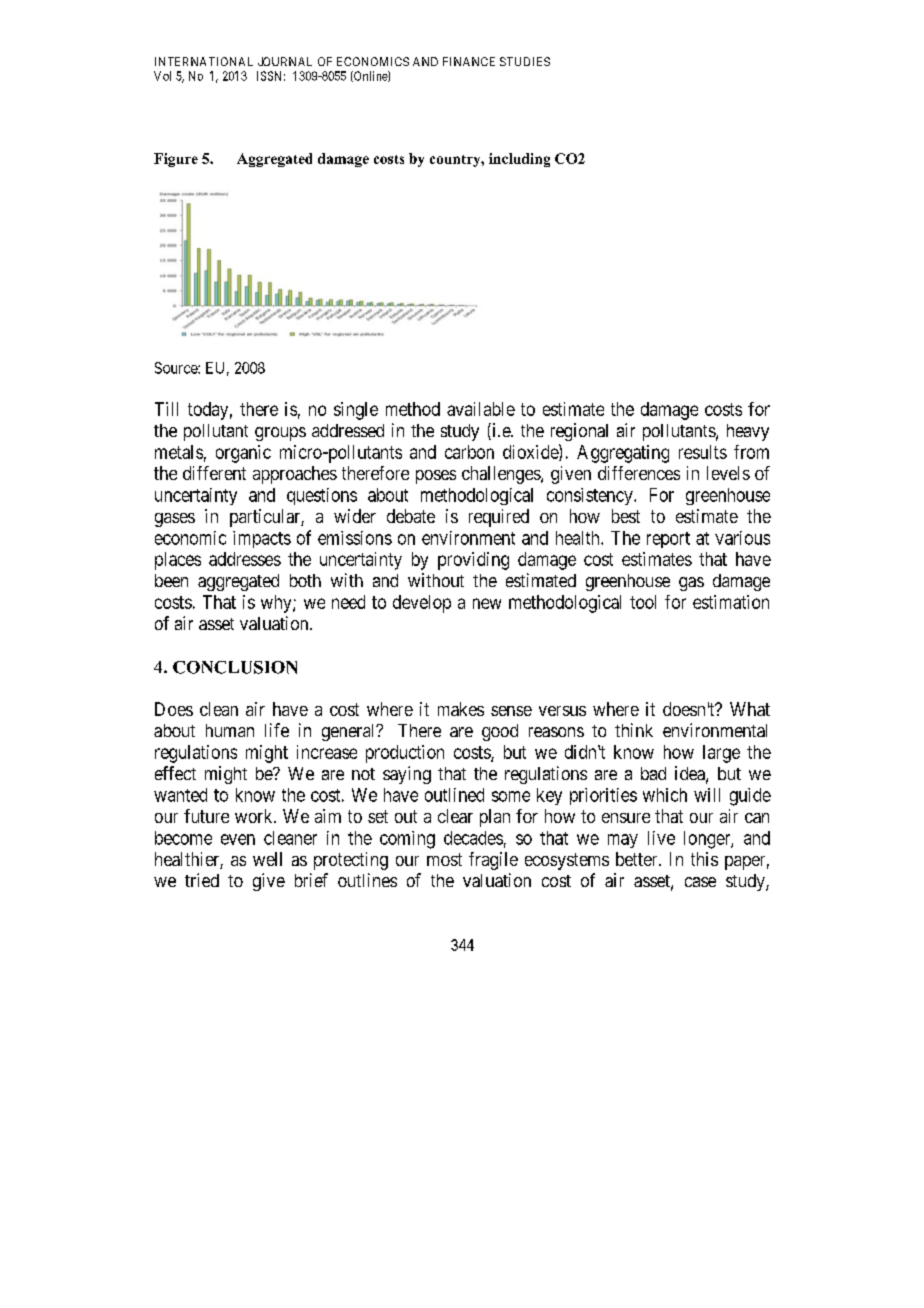 Image resolution: width=924 pixels, height=1308 pixels. What do you see at coordinates (748, 432) in the screenshot?
I see `heavy` at bounding box center [748, 432].
